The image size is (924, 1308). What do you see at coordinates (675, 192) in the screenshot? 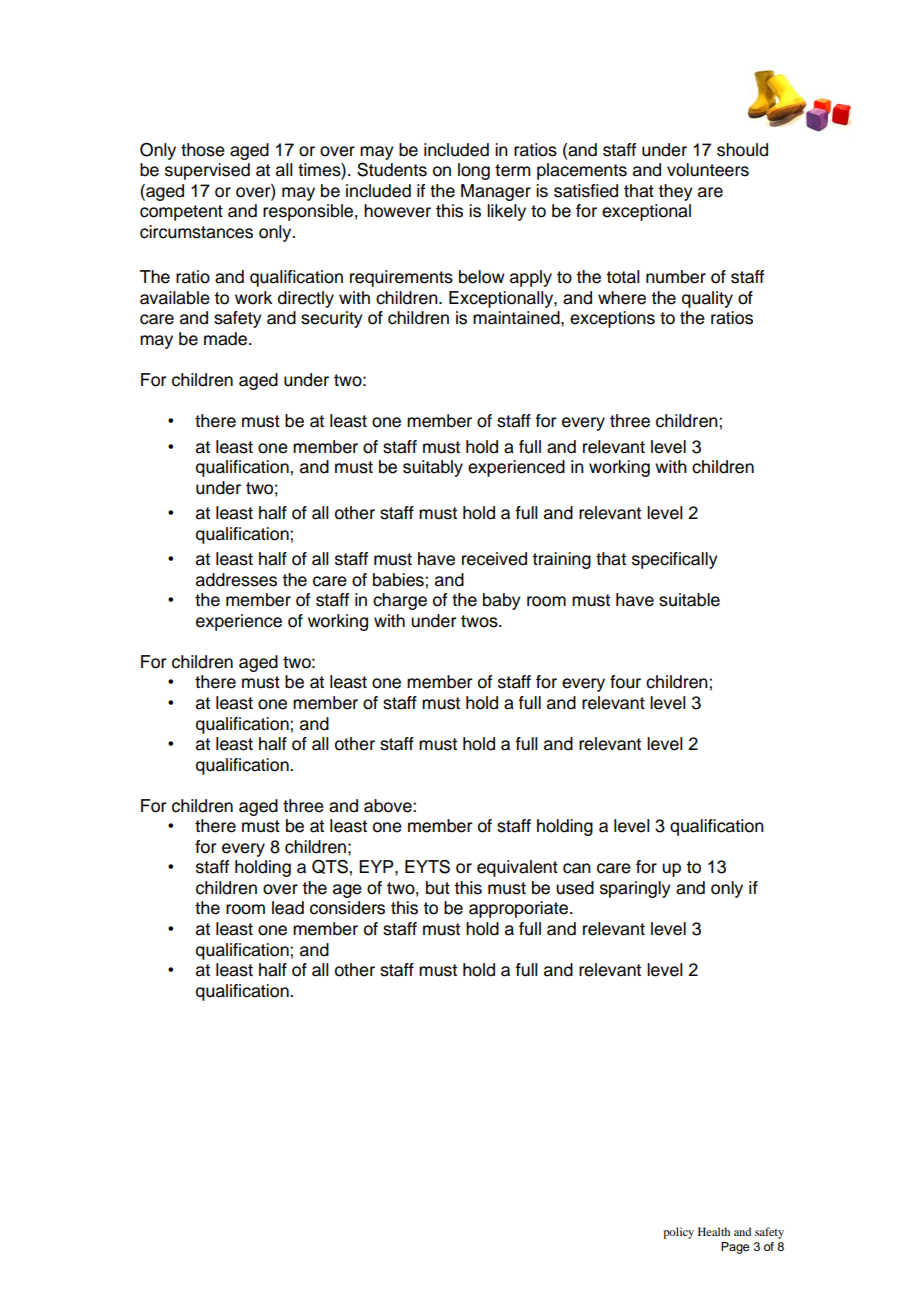
I see `they` at bounding box center [675, 192].
